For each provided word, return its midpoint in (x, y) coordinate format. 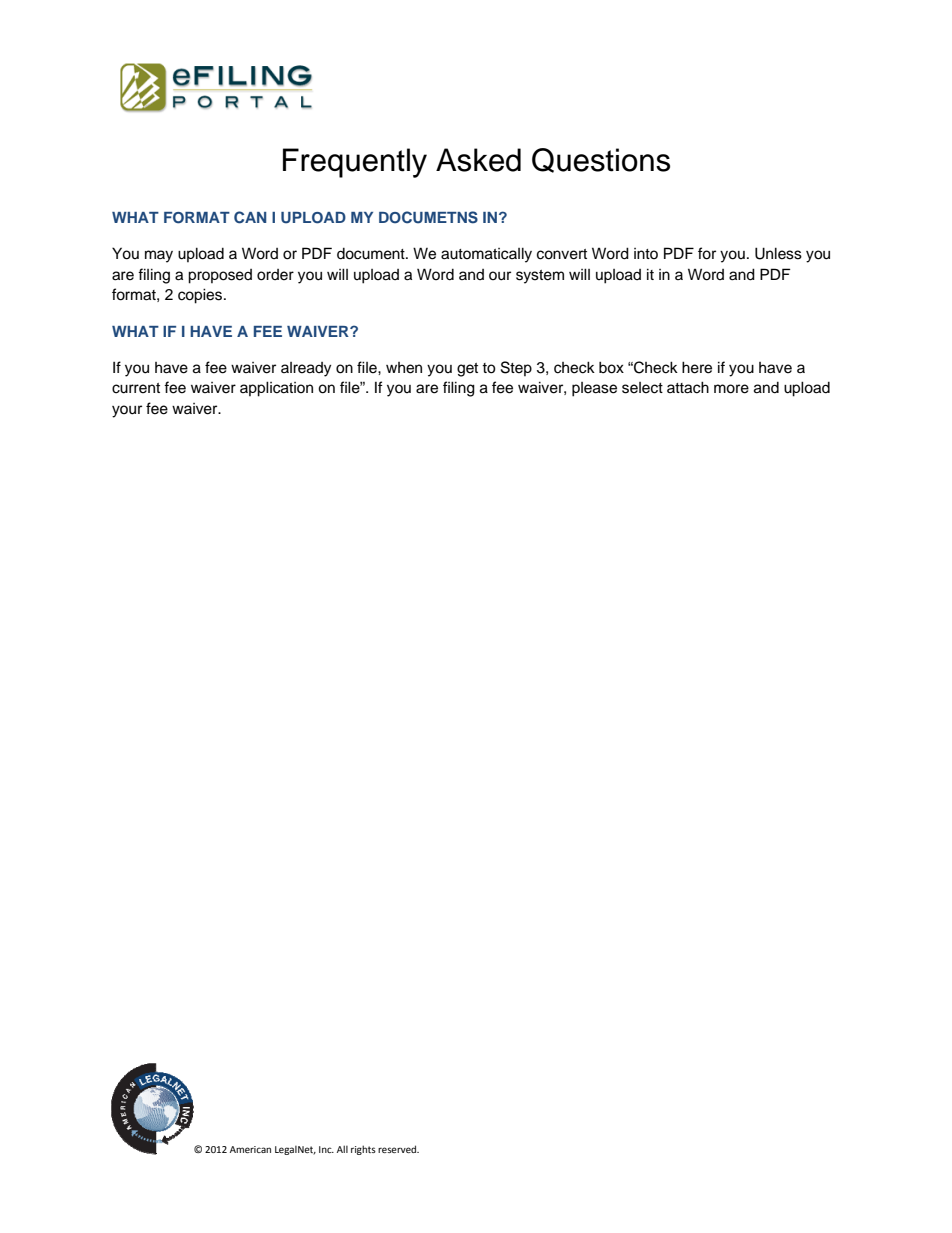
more (731, 389)
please (594, 389)
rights (363, 1150)
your (127, 411)
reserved (398, 1149)
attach (688, 387)
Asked (478, 160)
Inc (326, 1149)
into (646, 253)
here (697, 367)
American (250, 1149)
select (642, 388)
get (467, 370)
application (276, 389)
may (159, 256)
